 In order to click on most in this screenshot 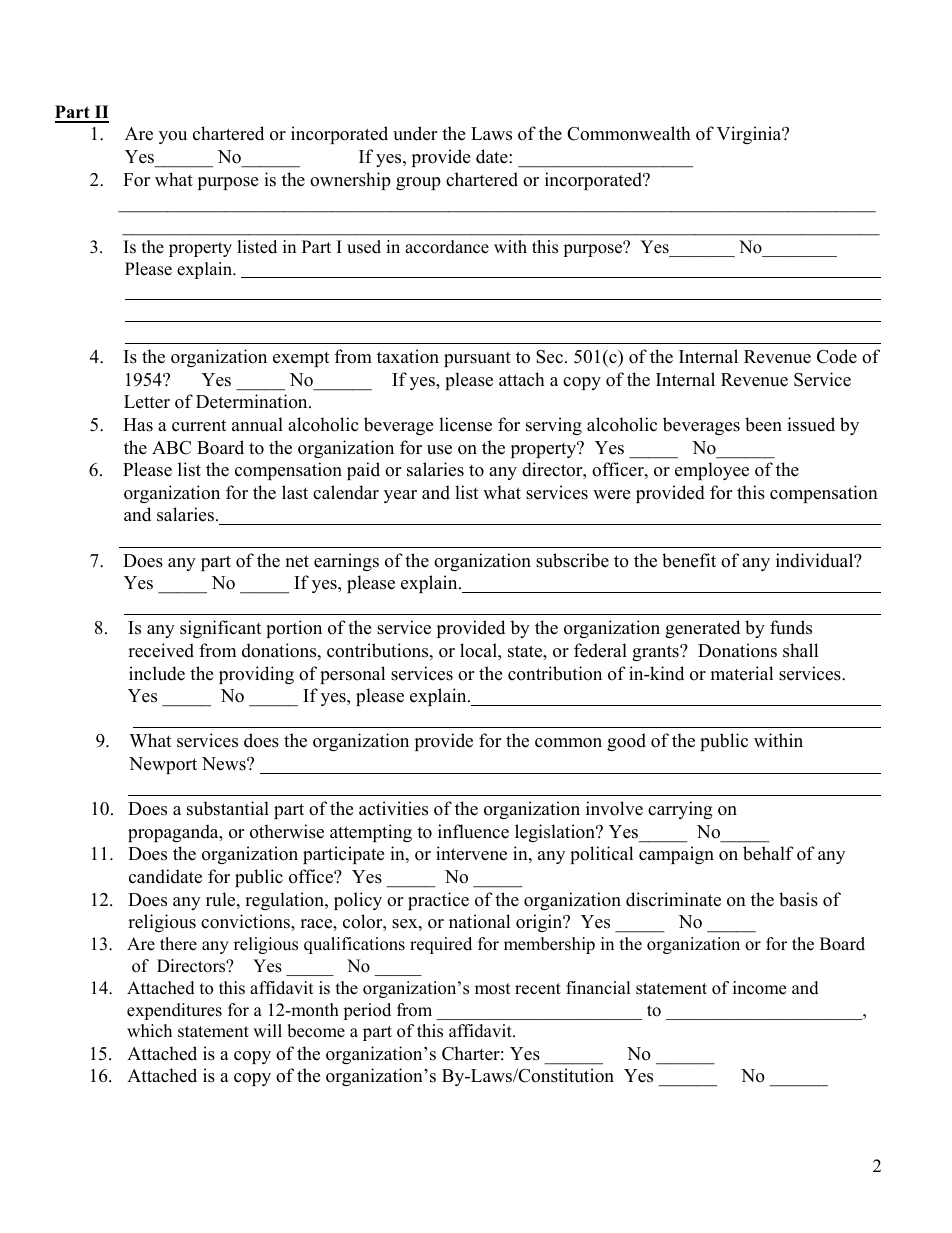, I will do `click(493, 989)`.
